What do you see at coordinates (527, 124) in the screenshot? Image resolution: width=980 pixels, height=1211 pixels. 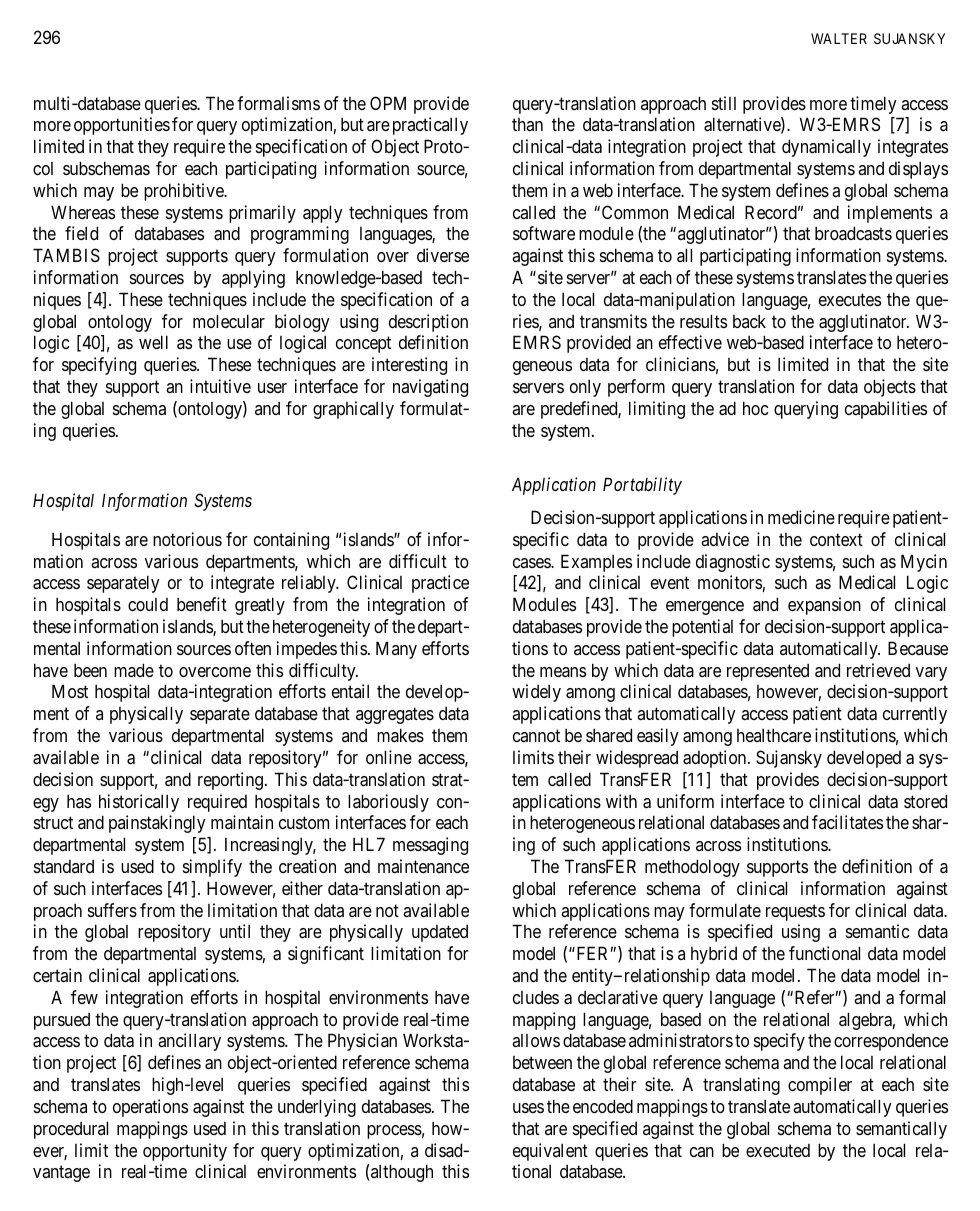 I see `than` at bounding box center [527, 124].
